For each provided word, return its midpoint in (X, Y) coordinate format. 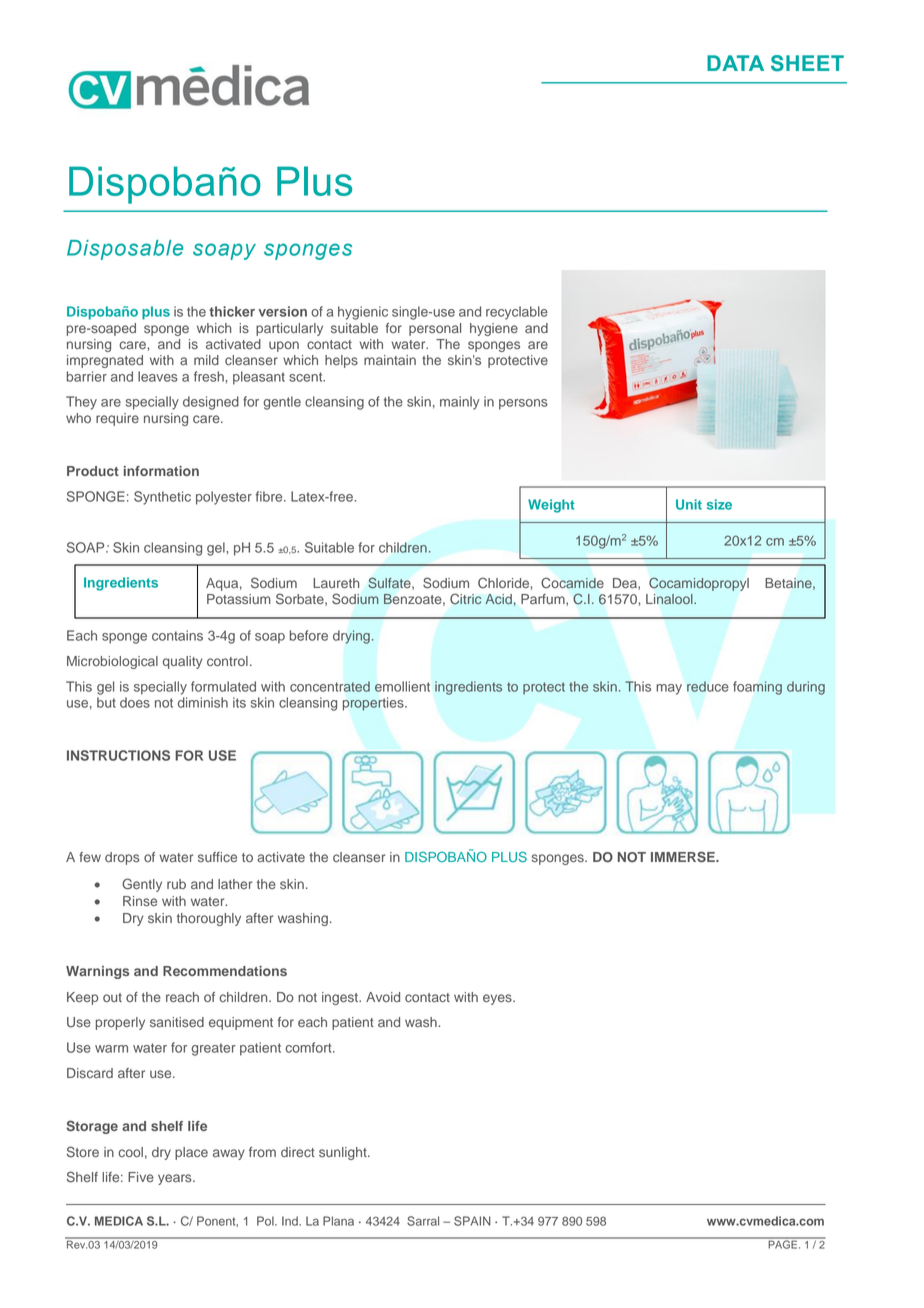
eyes (498, 999)
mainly (460, 403)
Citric (465, 599)
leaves (158, 376)
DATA (735, 63)
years (176, 1179)
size (719, 504)
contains (177, 635)
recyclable (517, 313)
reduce (708, 686)
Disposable (125, 250)
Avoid (383, 997)
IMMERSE (684, 856)
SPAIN (472, 1221)
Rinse (140, 901)
